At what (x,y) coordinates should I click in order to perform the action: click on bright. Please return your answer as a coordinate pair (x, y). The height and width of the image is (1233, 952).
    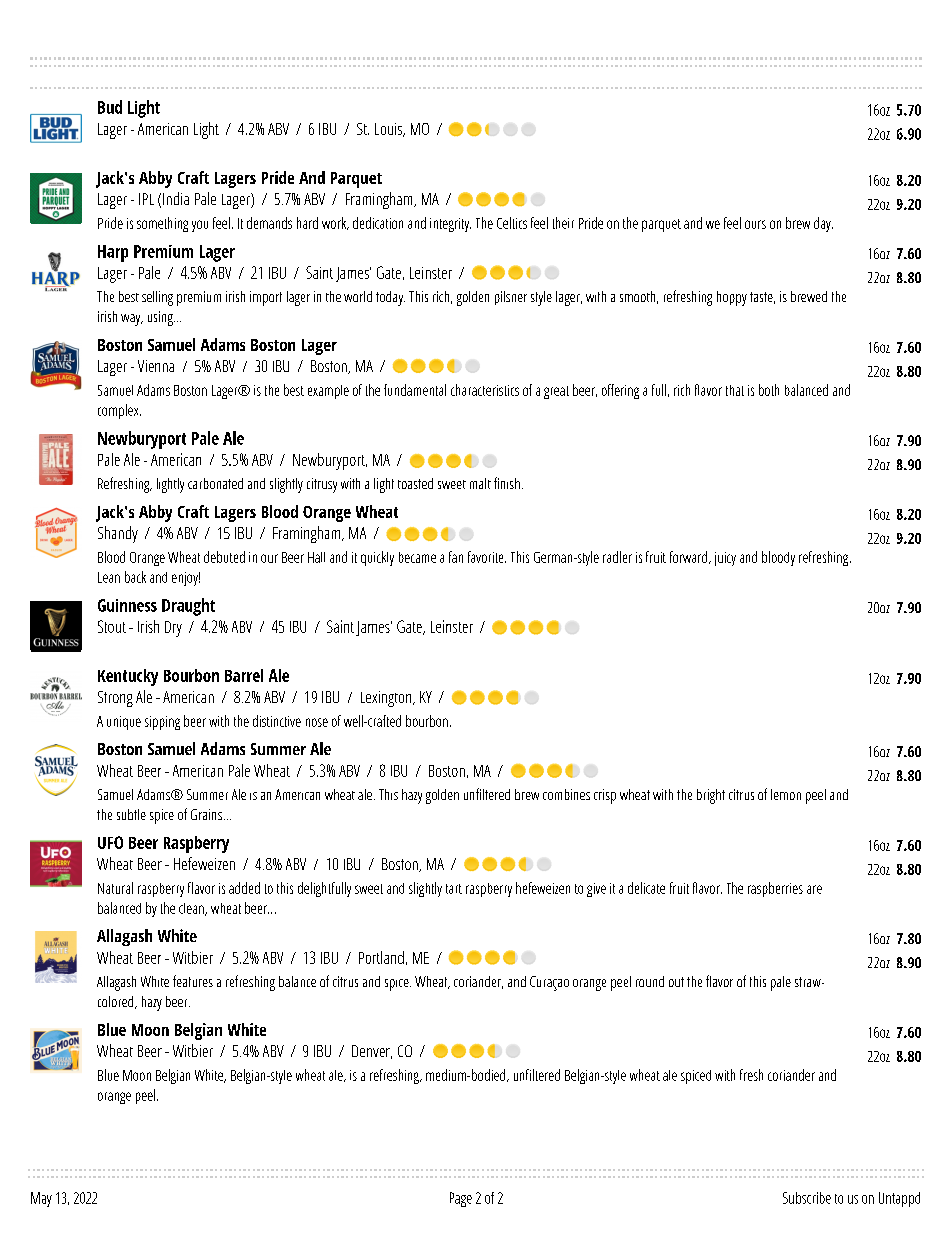
    Looking at the image, I should click on (711, 796).
